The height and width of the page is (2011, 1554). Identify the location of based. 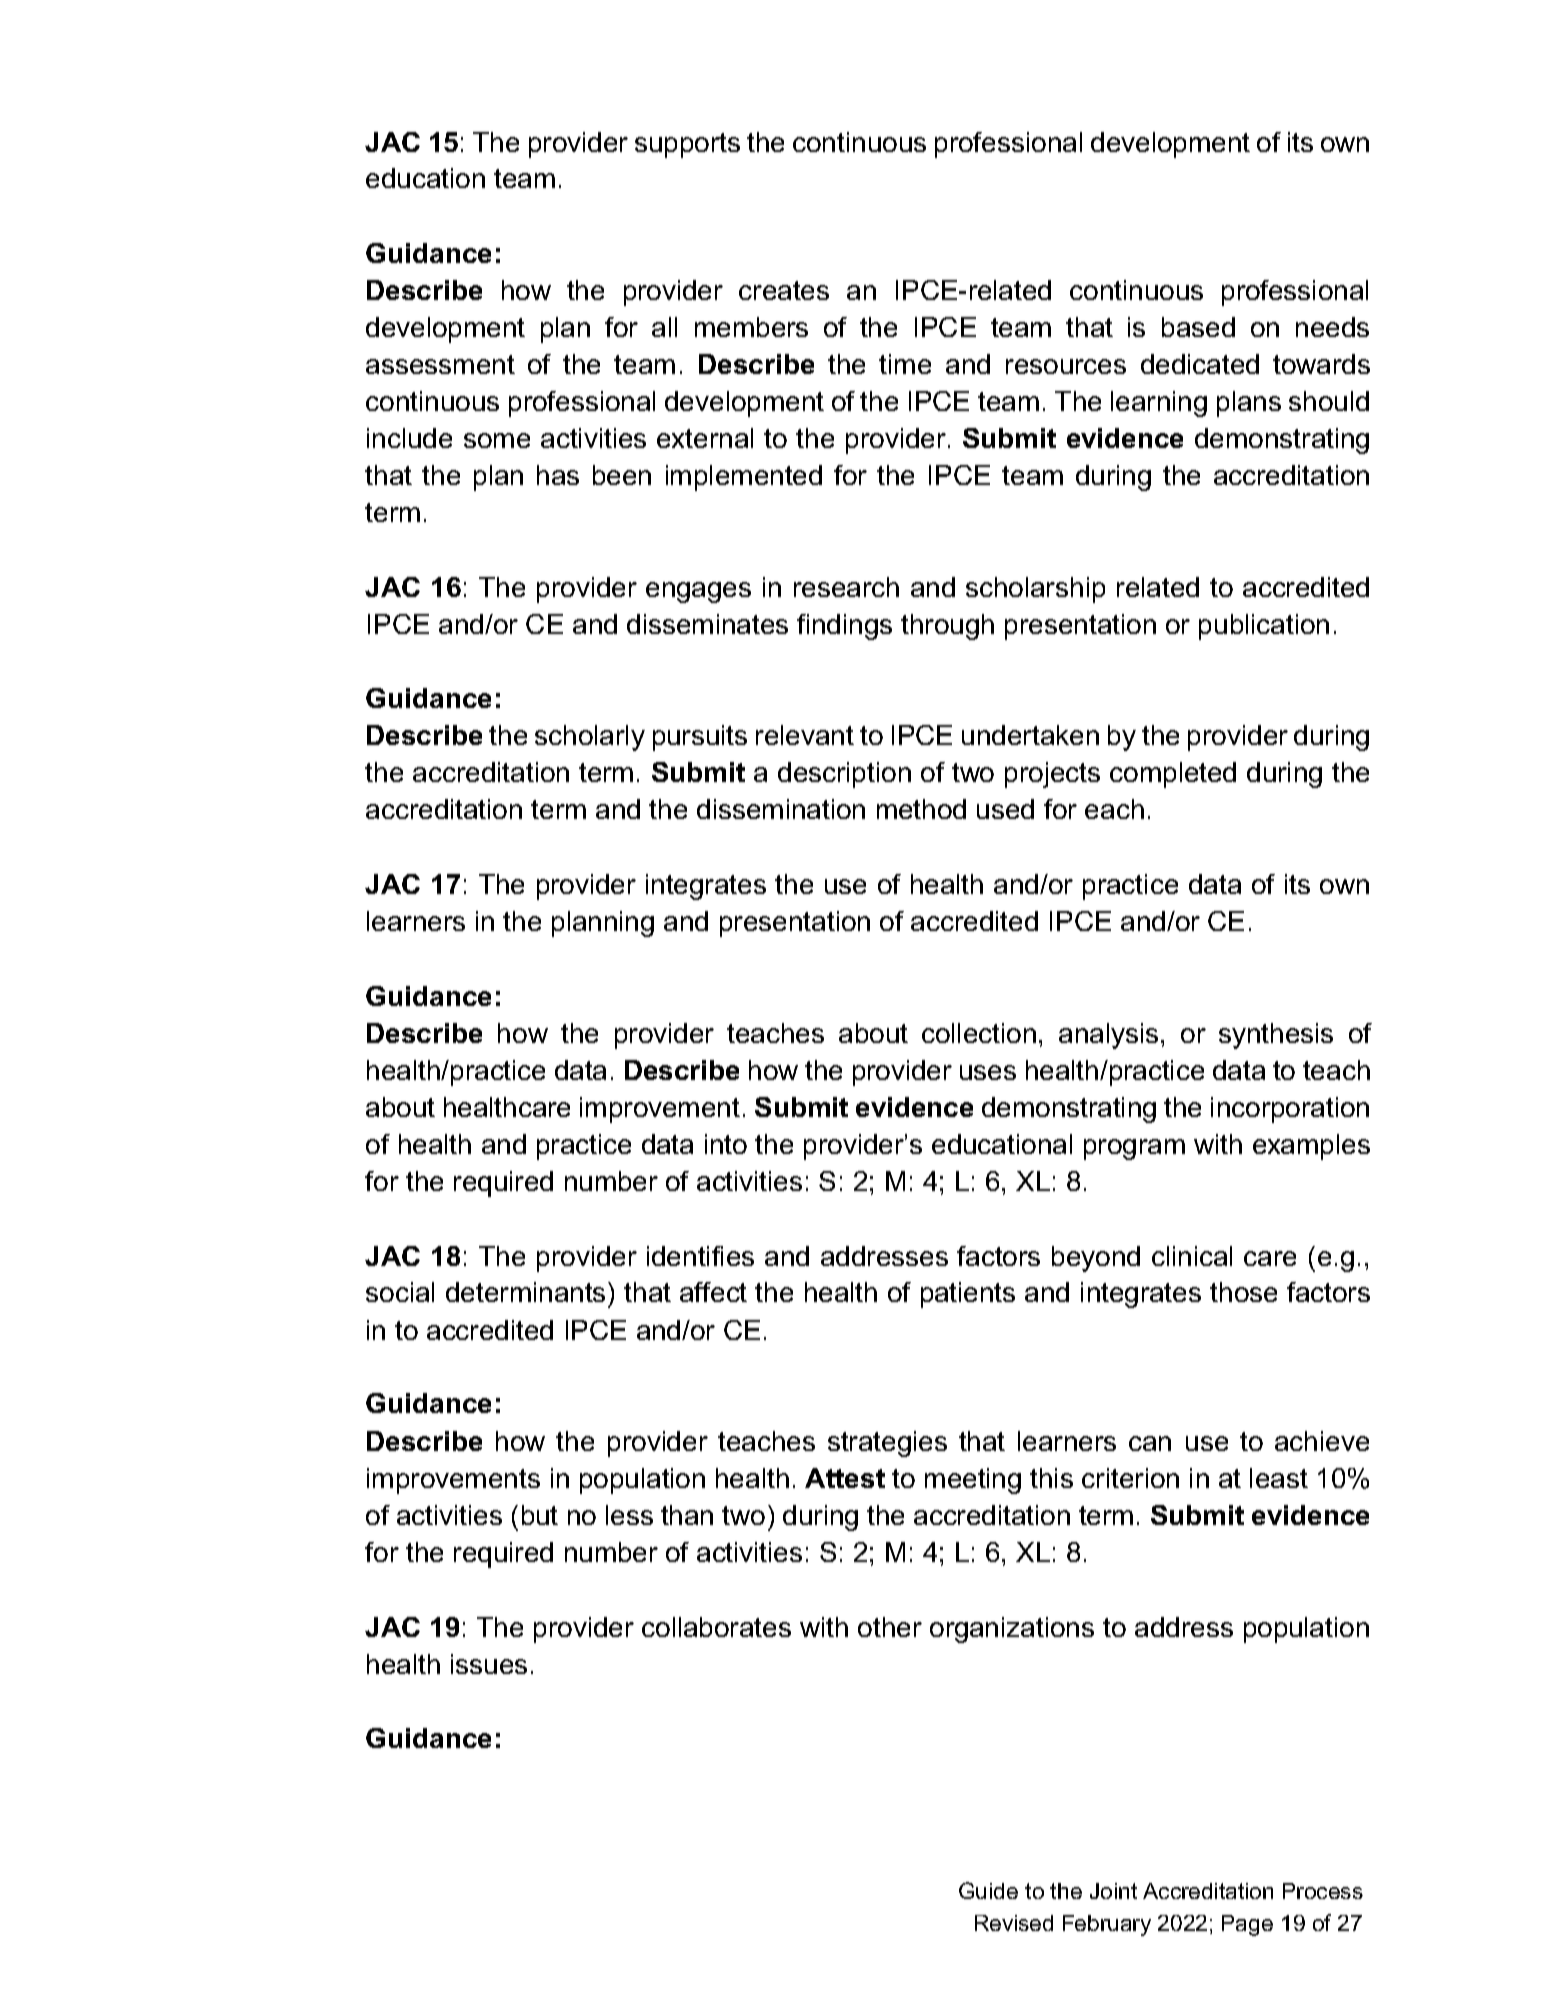
(1198, 327).
